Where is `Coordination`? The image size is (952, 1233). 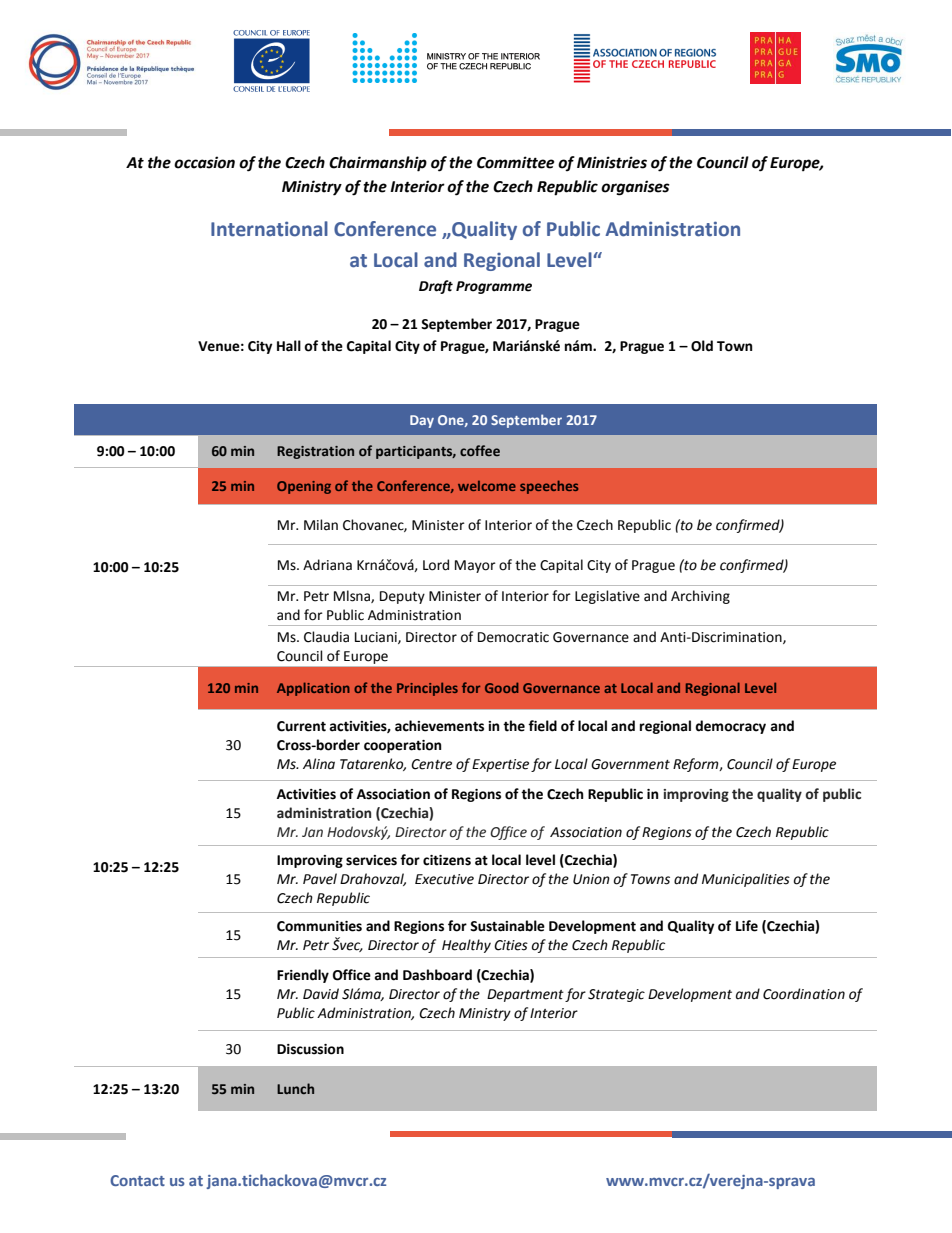 Coordination is located at coordinates (804, 994).
